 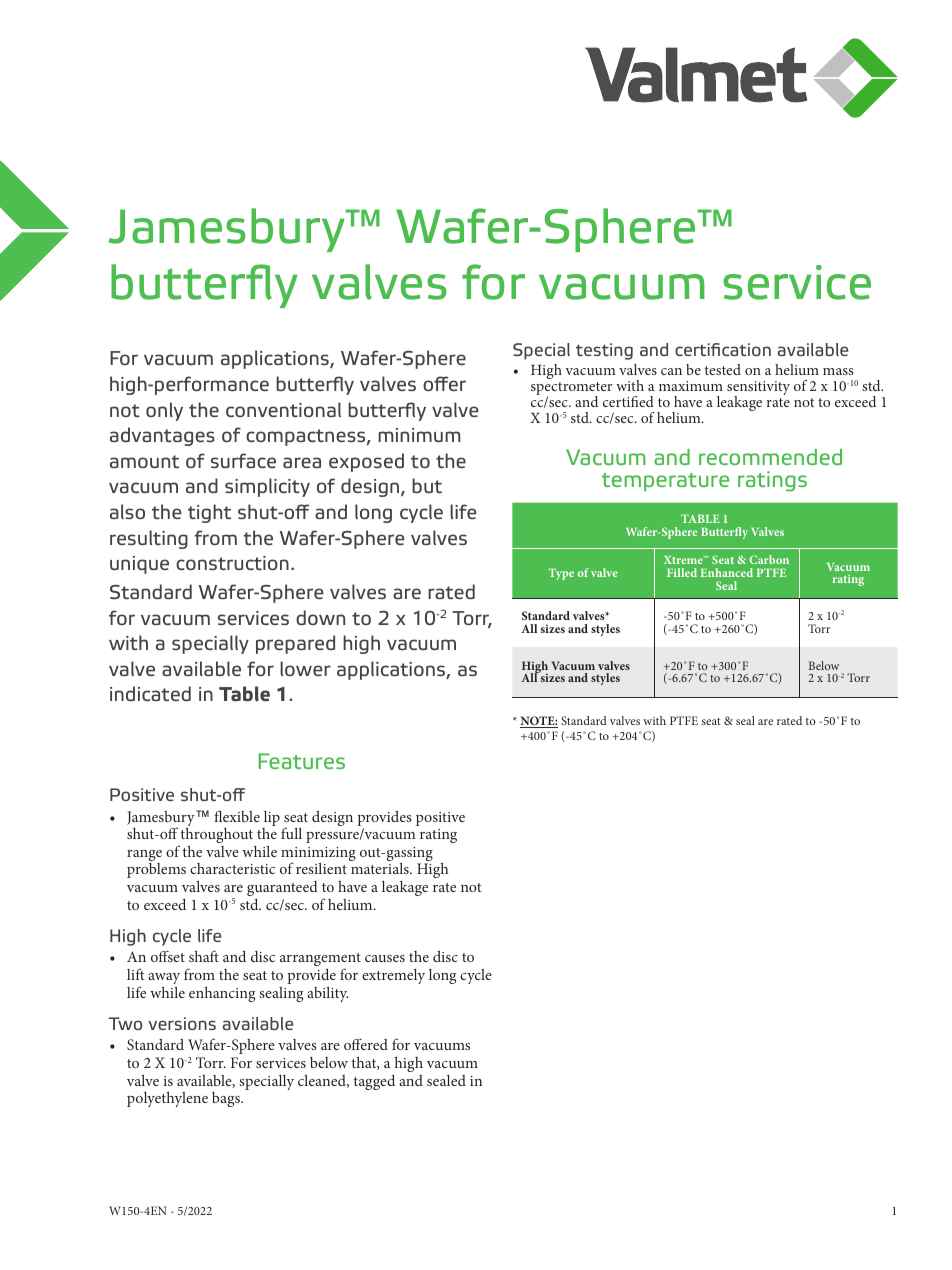 I want to click on Carbon, so click(x=769, y=559).
